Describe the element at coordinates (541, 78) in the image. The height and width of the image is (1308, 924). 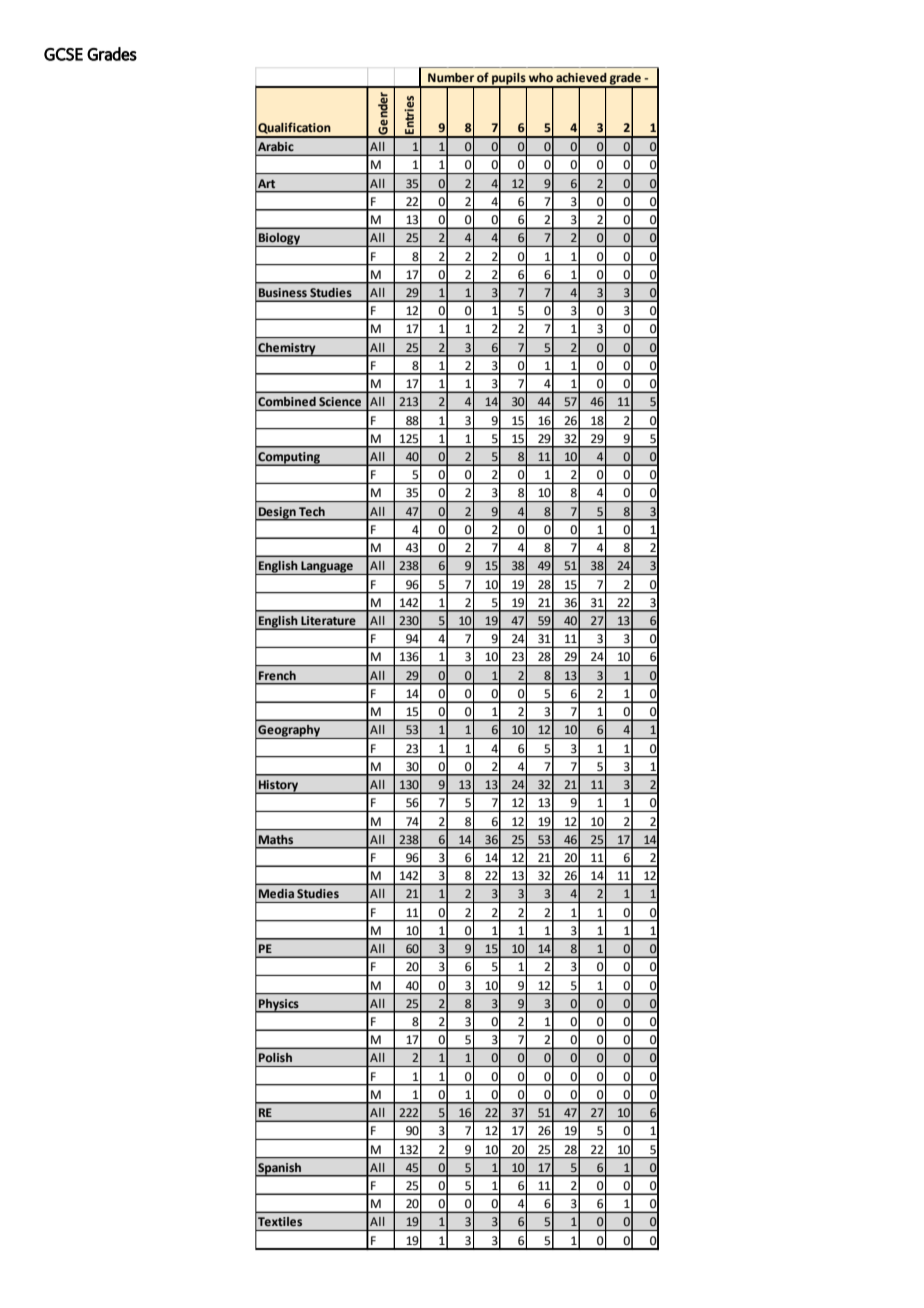
I see `who` at that location.
